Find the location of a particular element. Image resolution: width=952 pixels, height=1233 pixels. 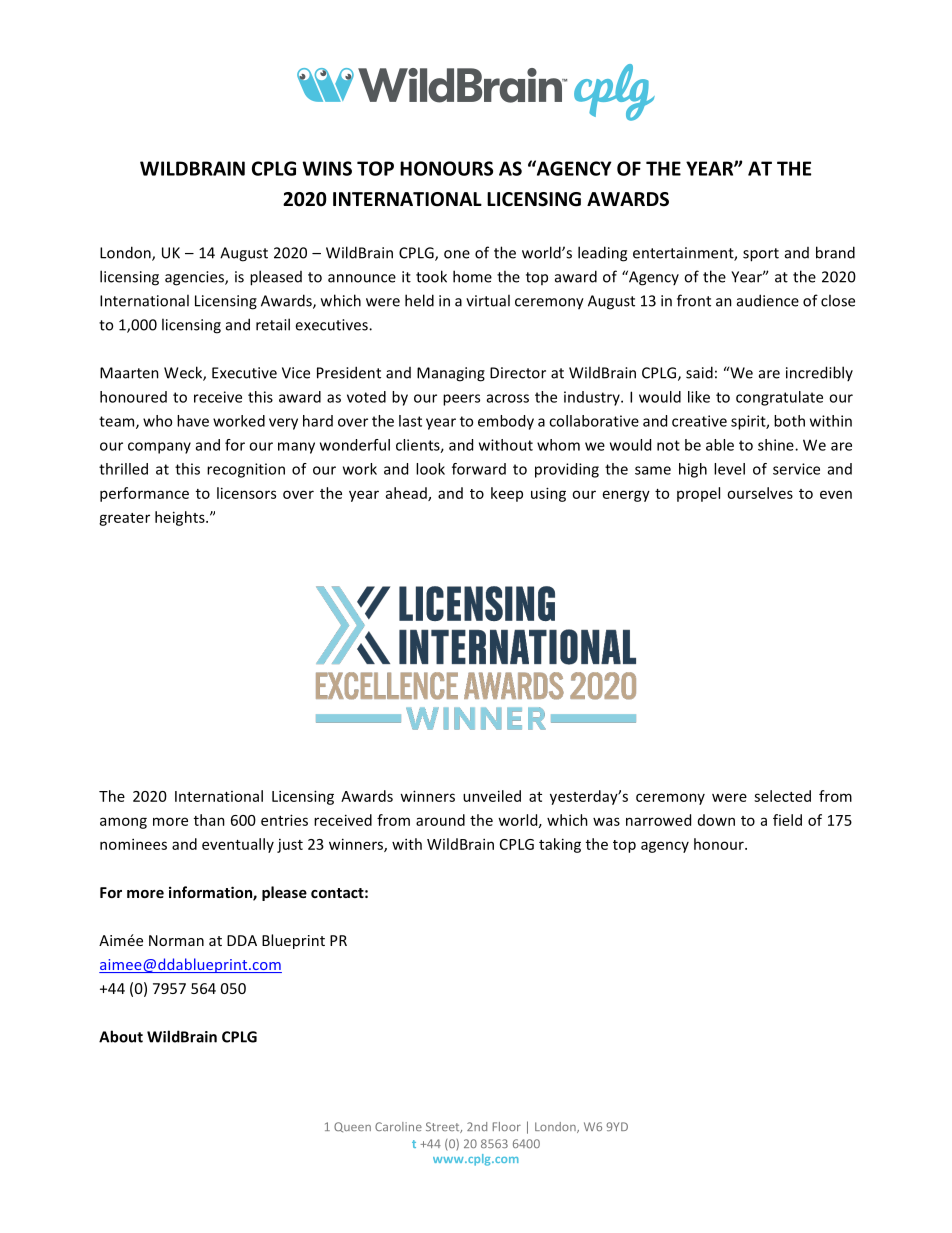

around is located at coordinates (440, 820).
